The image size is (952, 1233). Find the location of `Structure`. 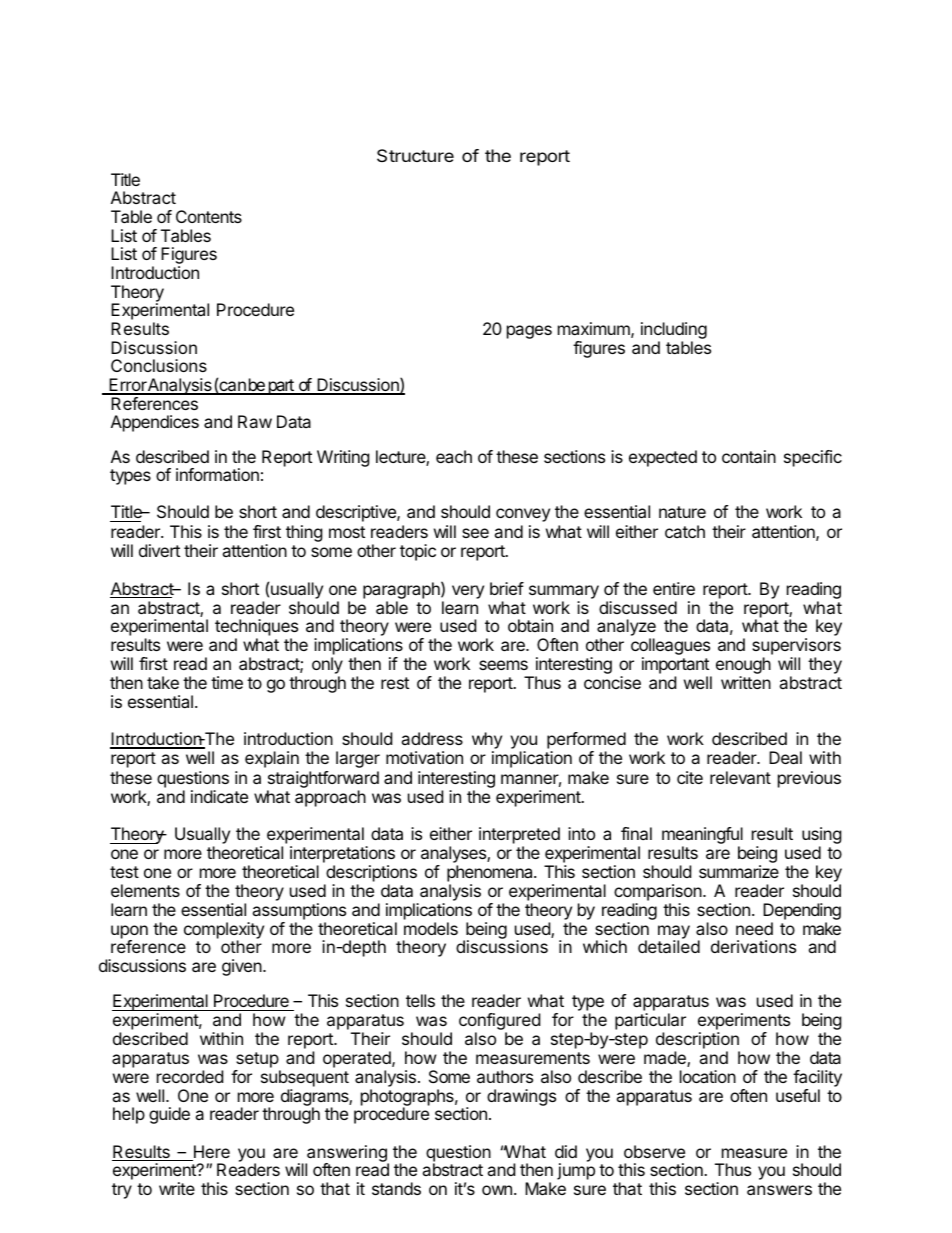

Structure is located at coordinates (415, 155).
